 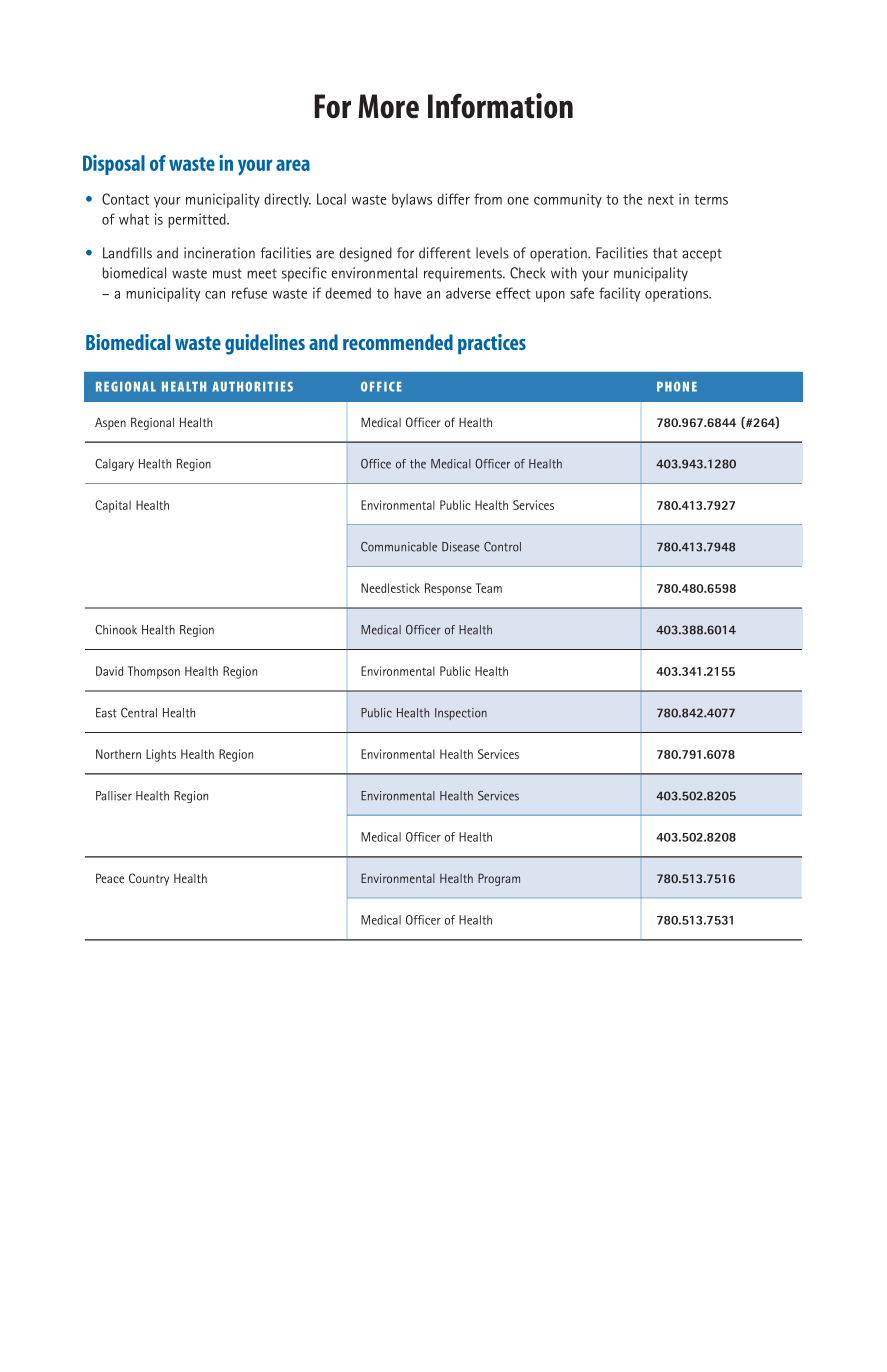 I want to click on Capital, so click(x=113, y=506).
